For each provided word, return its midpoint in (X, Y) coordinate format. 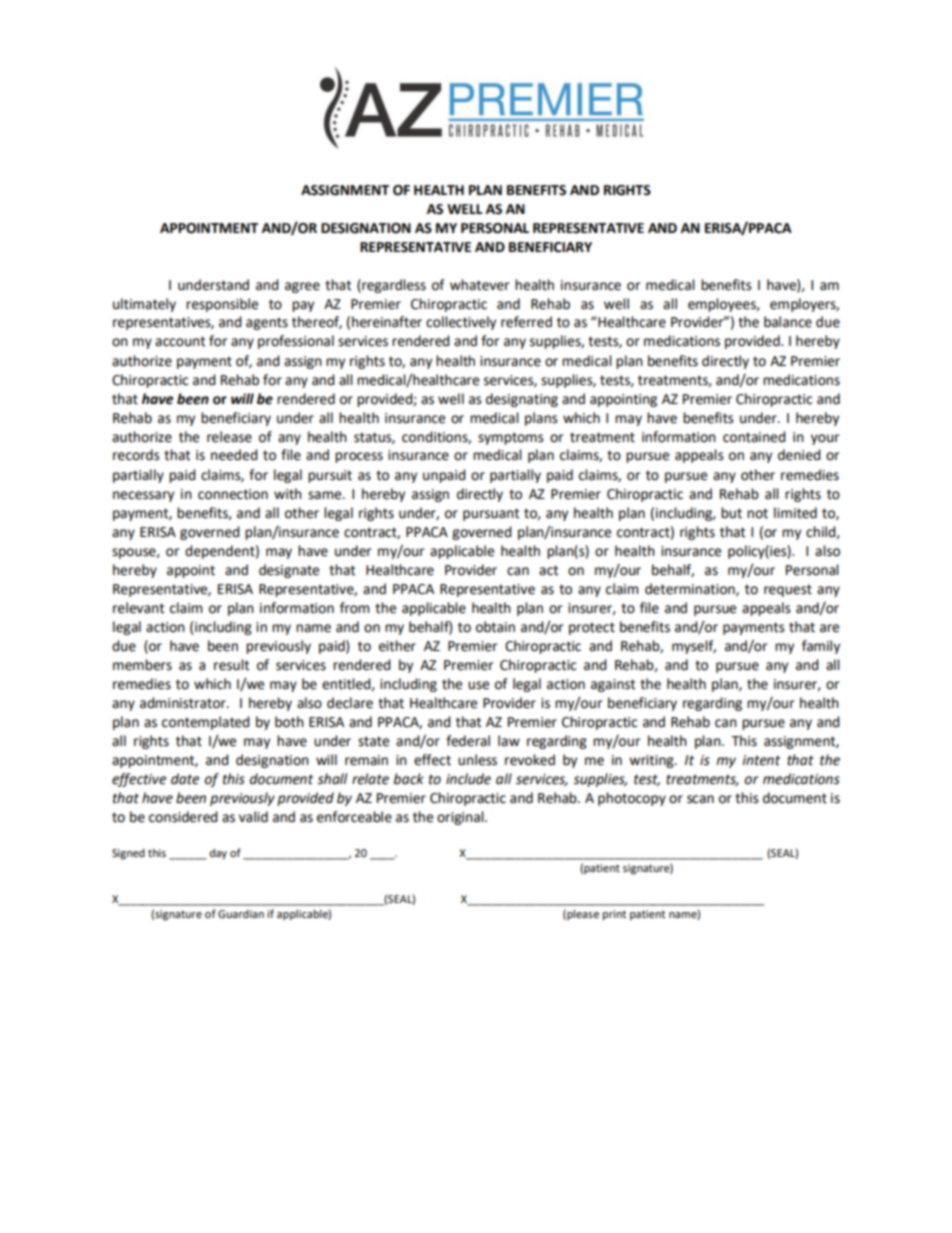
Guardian (241, 913)
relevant (138, 608)
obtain (495, 627)
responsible (222, 305)
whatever (479, 285)
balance (788, 322)
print (614, 915)
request (788, 590)
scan (700, 799)
